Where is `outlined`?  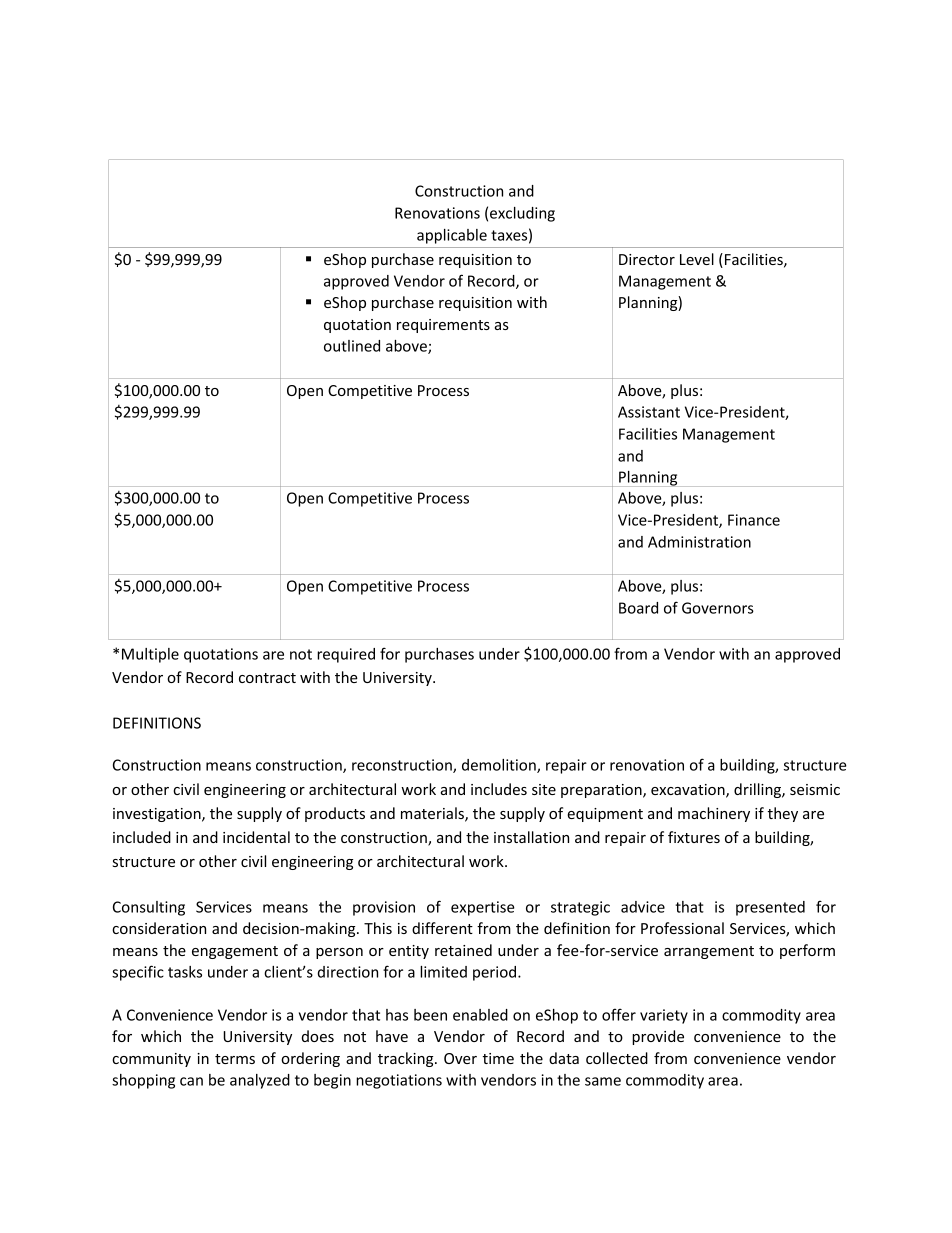
outlined is located at coordinates (352, 346).
